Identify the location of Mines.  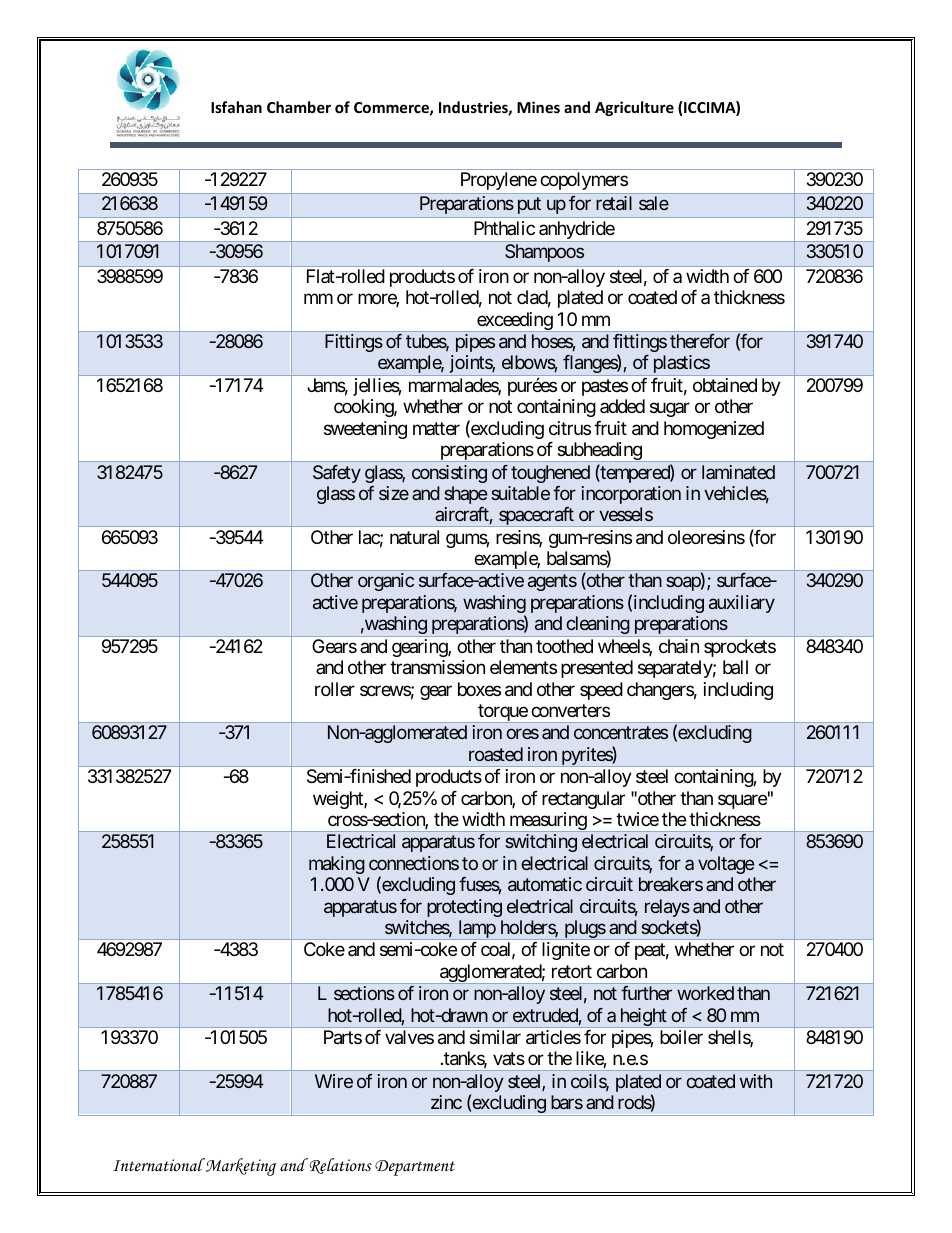
(538, 107).
